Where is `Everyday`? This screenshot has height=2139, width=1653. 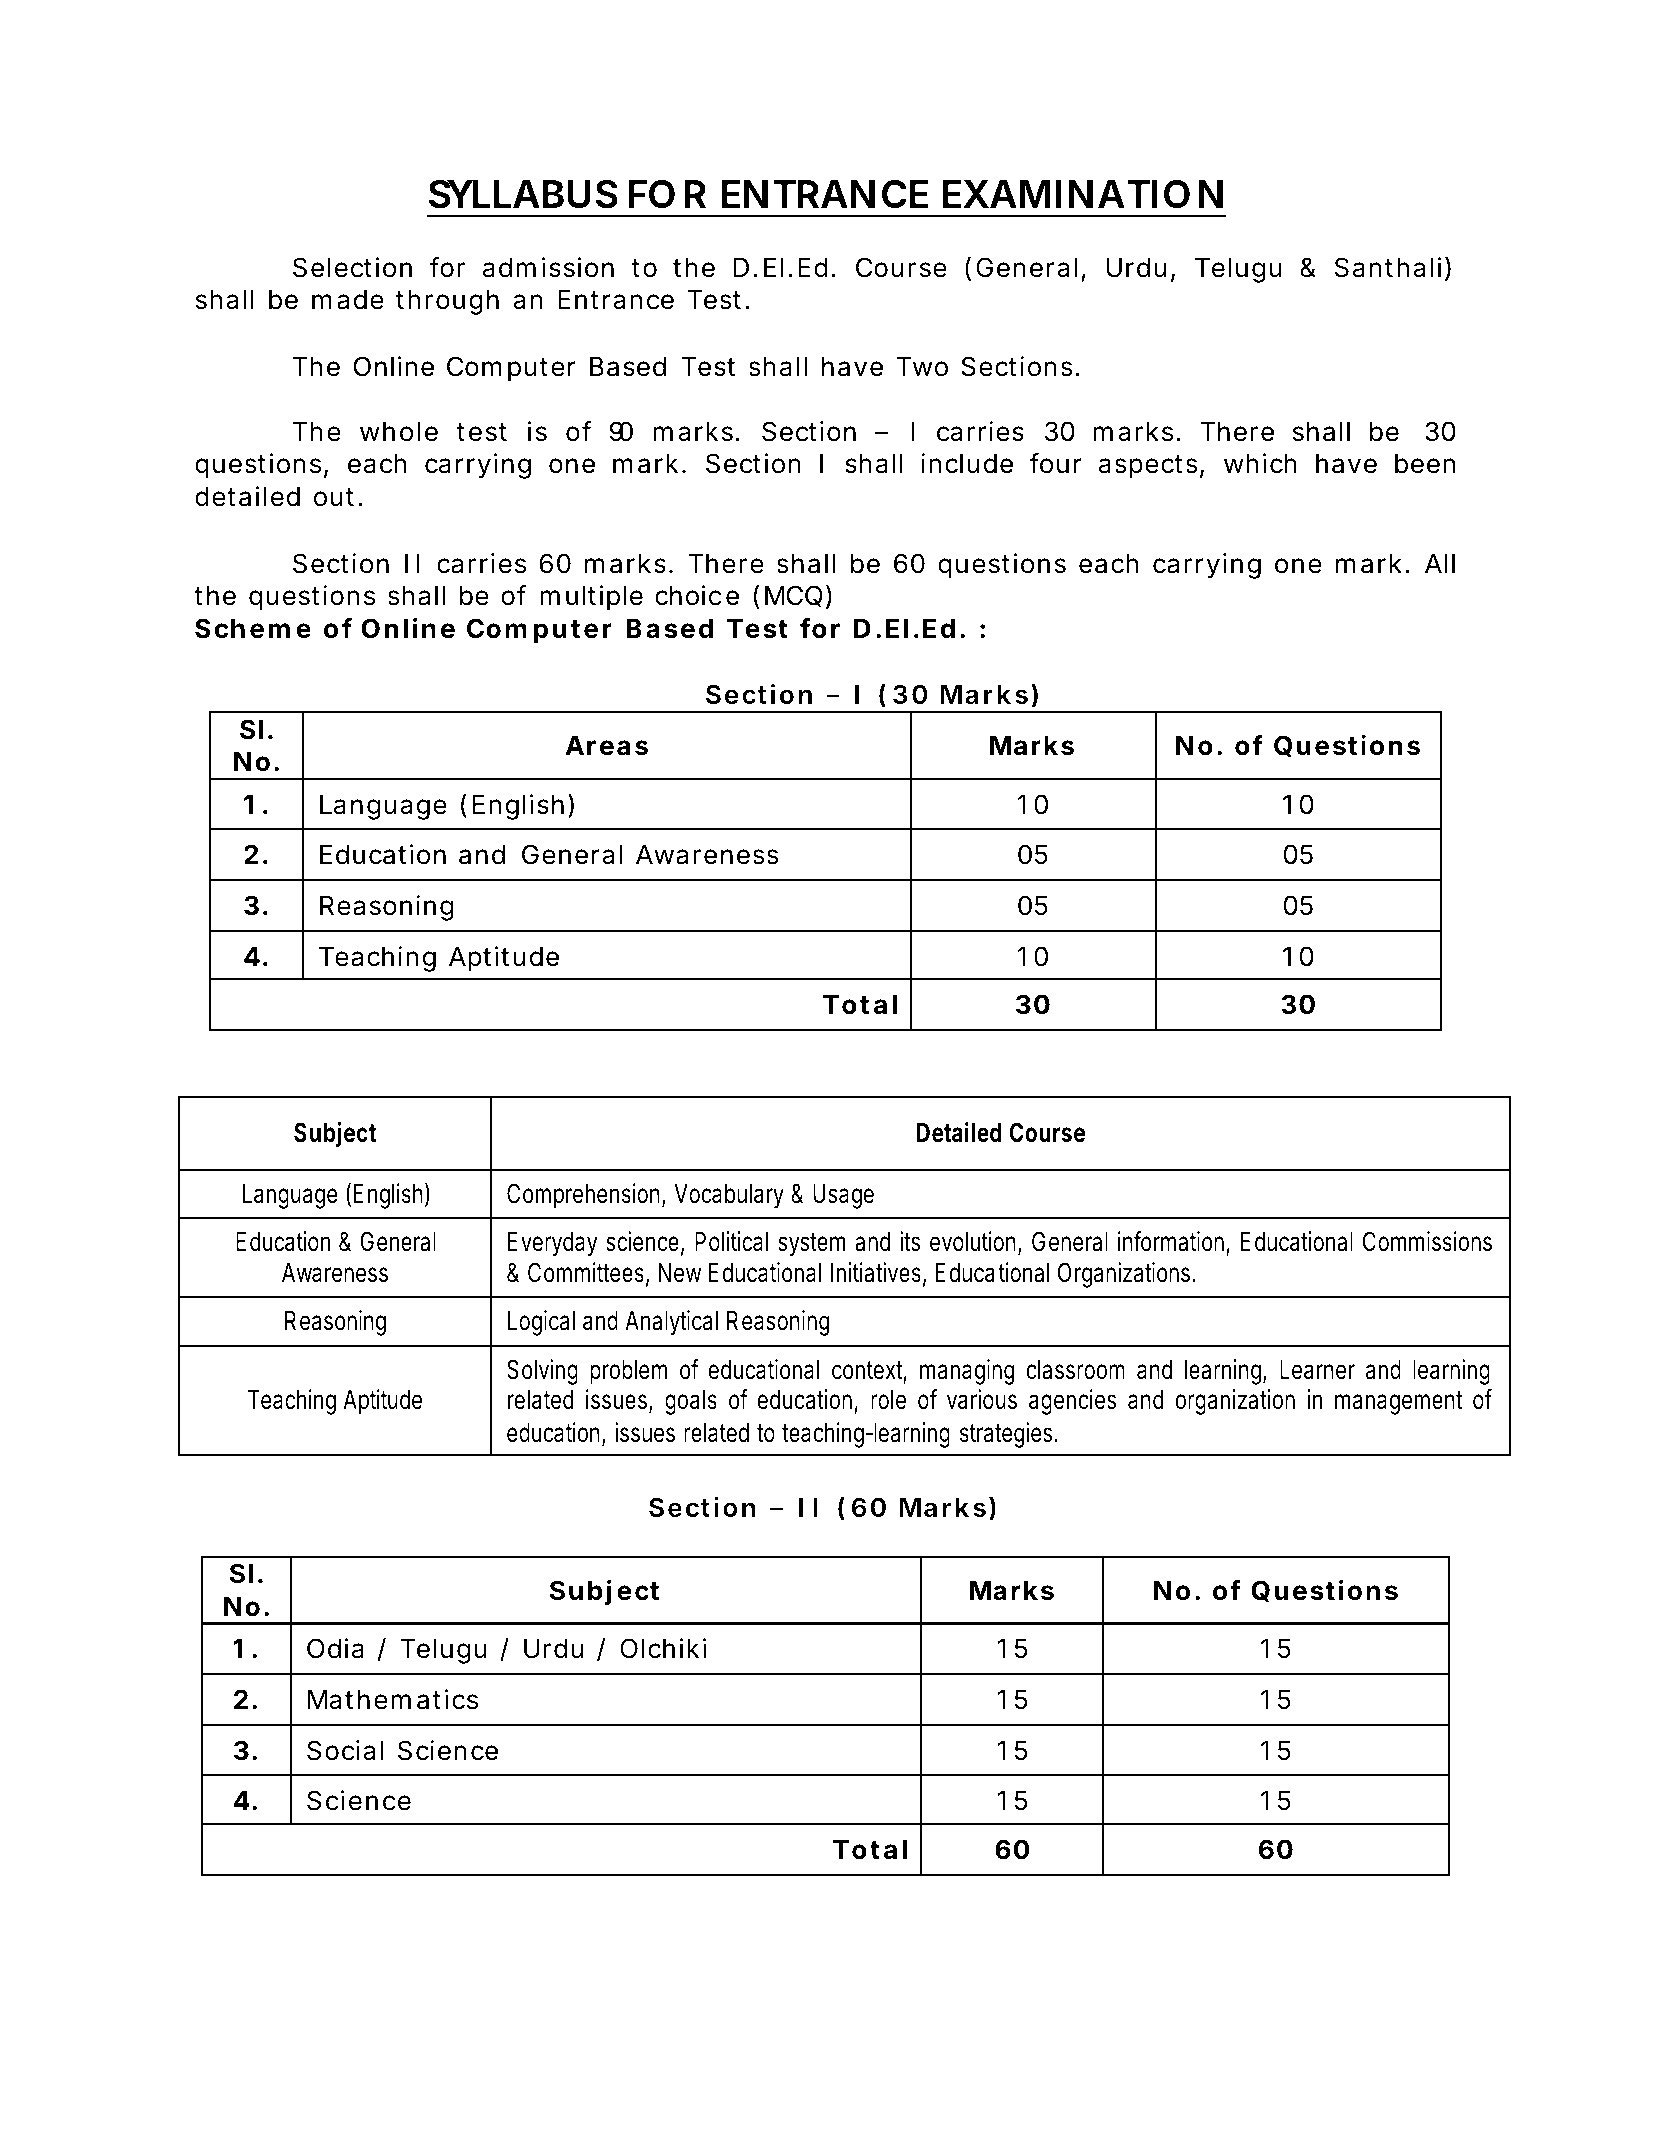 Everyday is located at coordinates (553, 1244).
